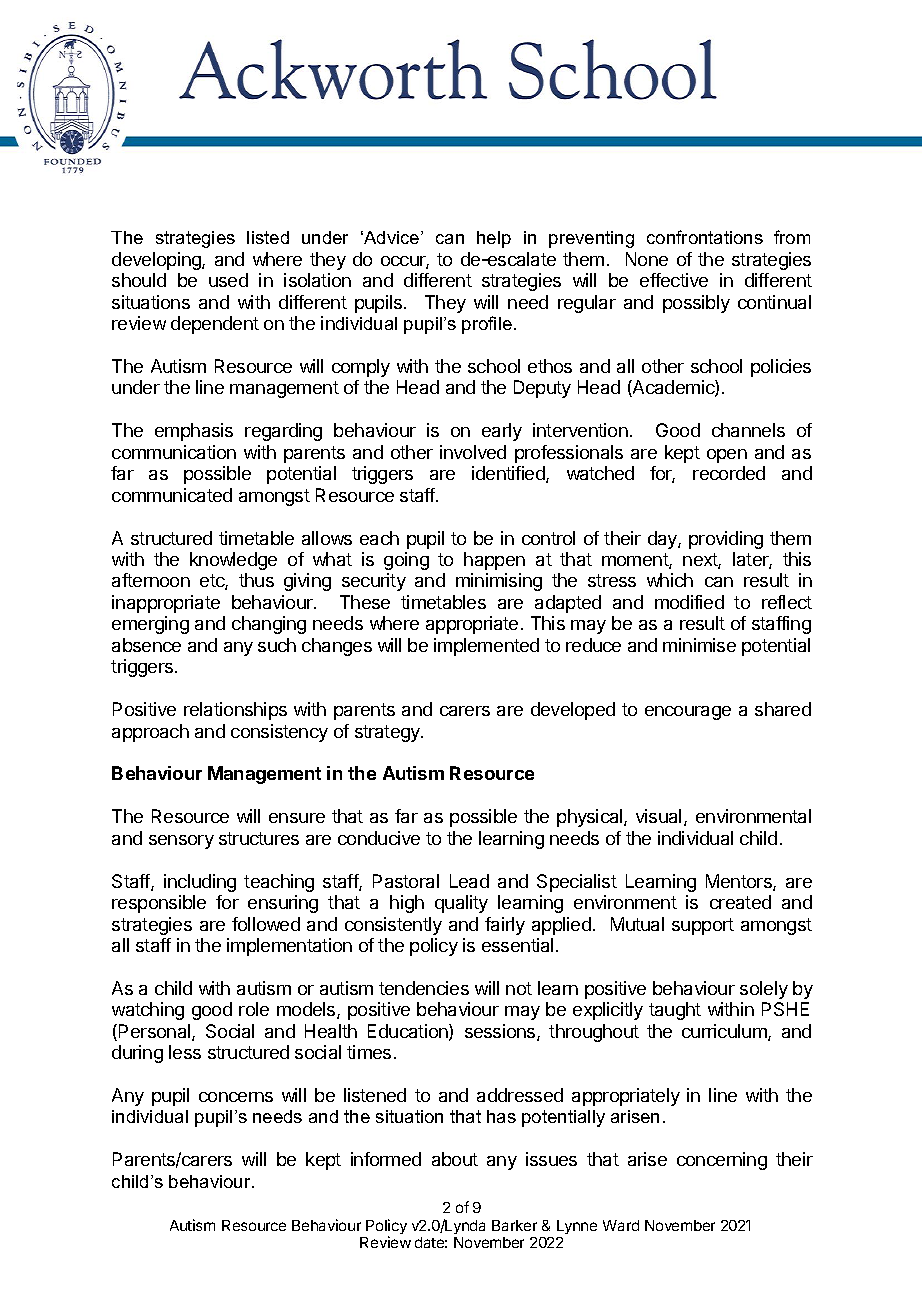  Describe the element at coordinates (688, 713) in the screenshot. I see `encourage` at that location.
